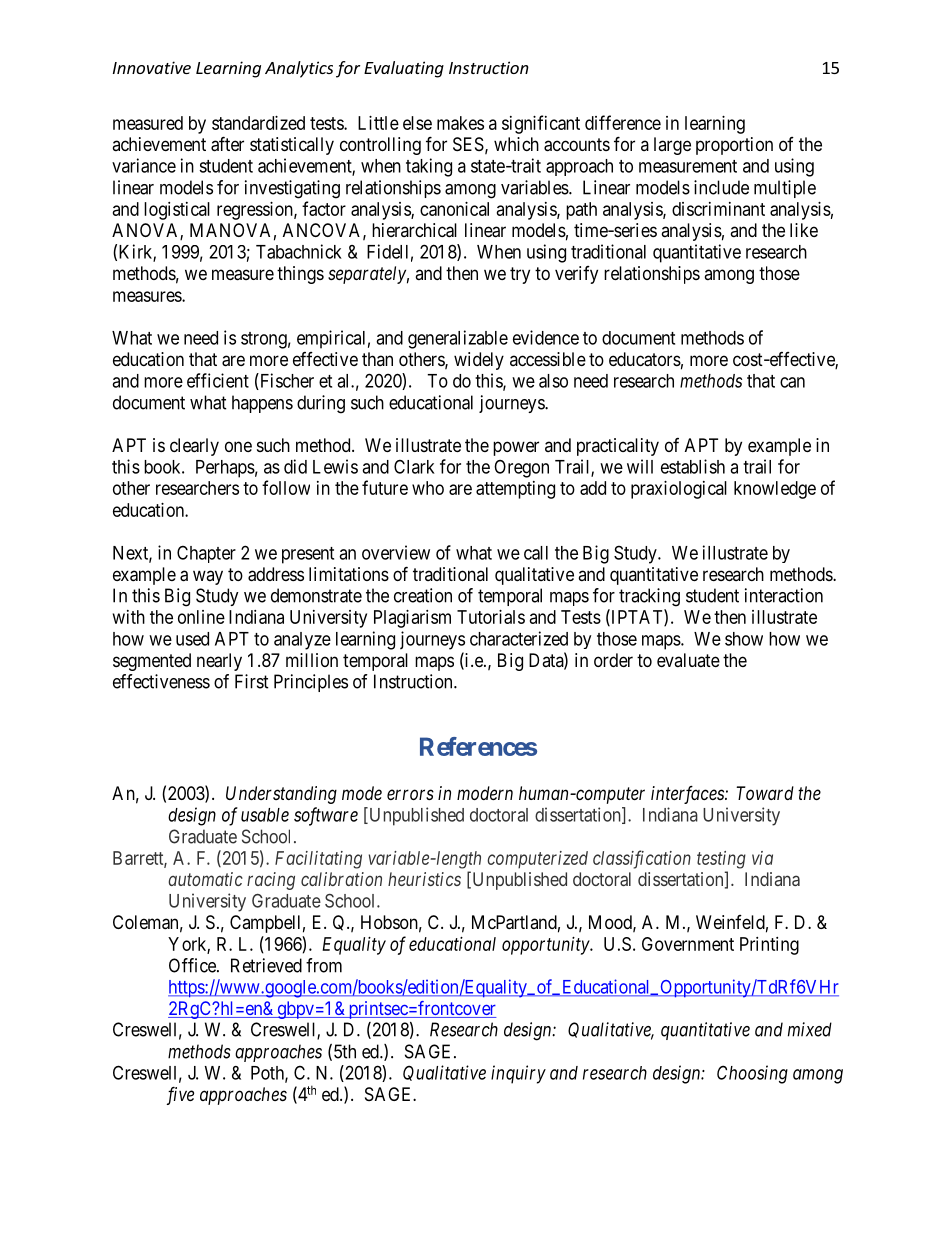  Describe the element at coordinates (458, 339) in the page. I see `generalizable` at that location.
